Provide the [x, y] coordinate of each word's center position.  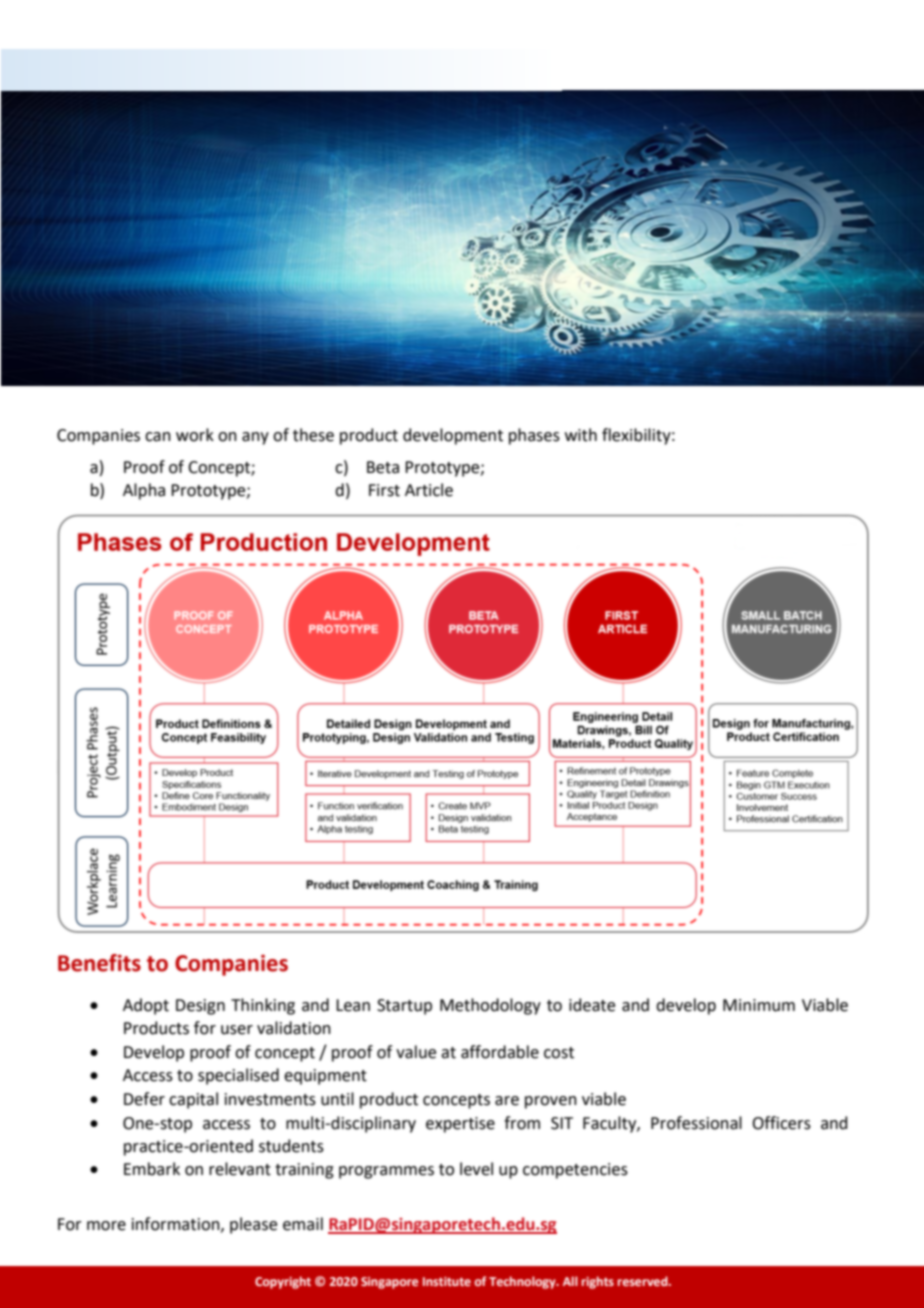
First [384, 490]
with [581, 435]
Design [200, 1007]
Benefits [99, 963]
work [195, 435]
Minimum [759, 1005]
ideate [592, 1005]
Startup [404, 1007]
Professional [696, 1123]
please [253, 1225]
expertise [460, 1125]
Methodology [490, 1006]
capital [193, 1100]
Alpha [144, 491]
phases [534, 436]
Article [429, 490]
